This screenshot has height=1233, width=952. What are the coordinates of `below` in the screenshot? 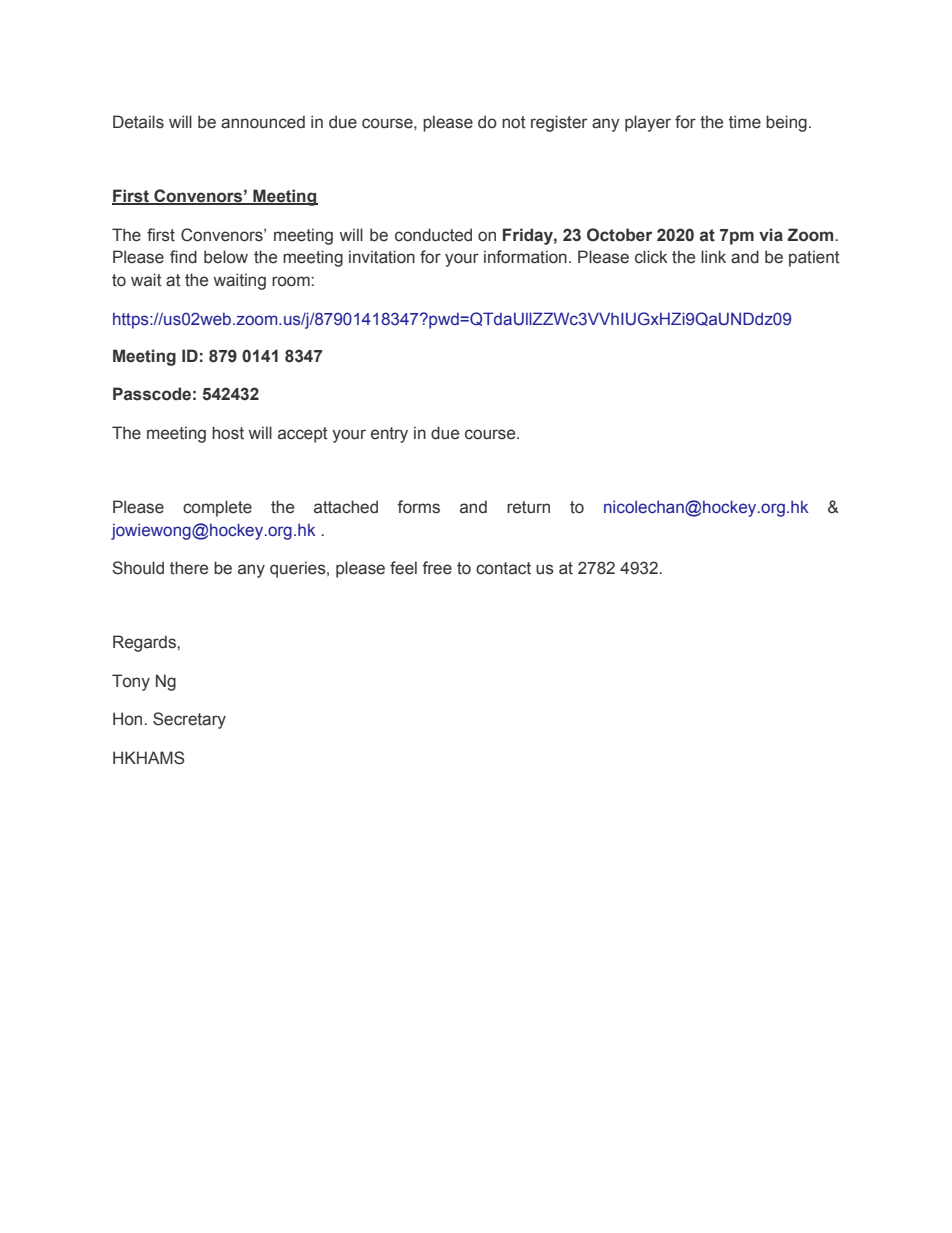 It's located at (226, 257).
